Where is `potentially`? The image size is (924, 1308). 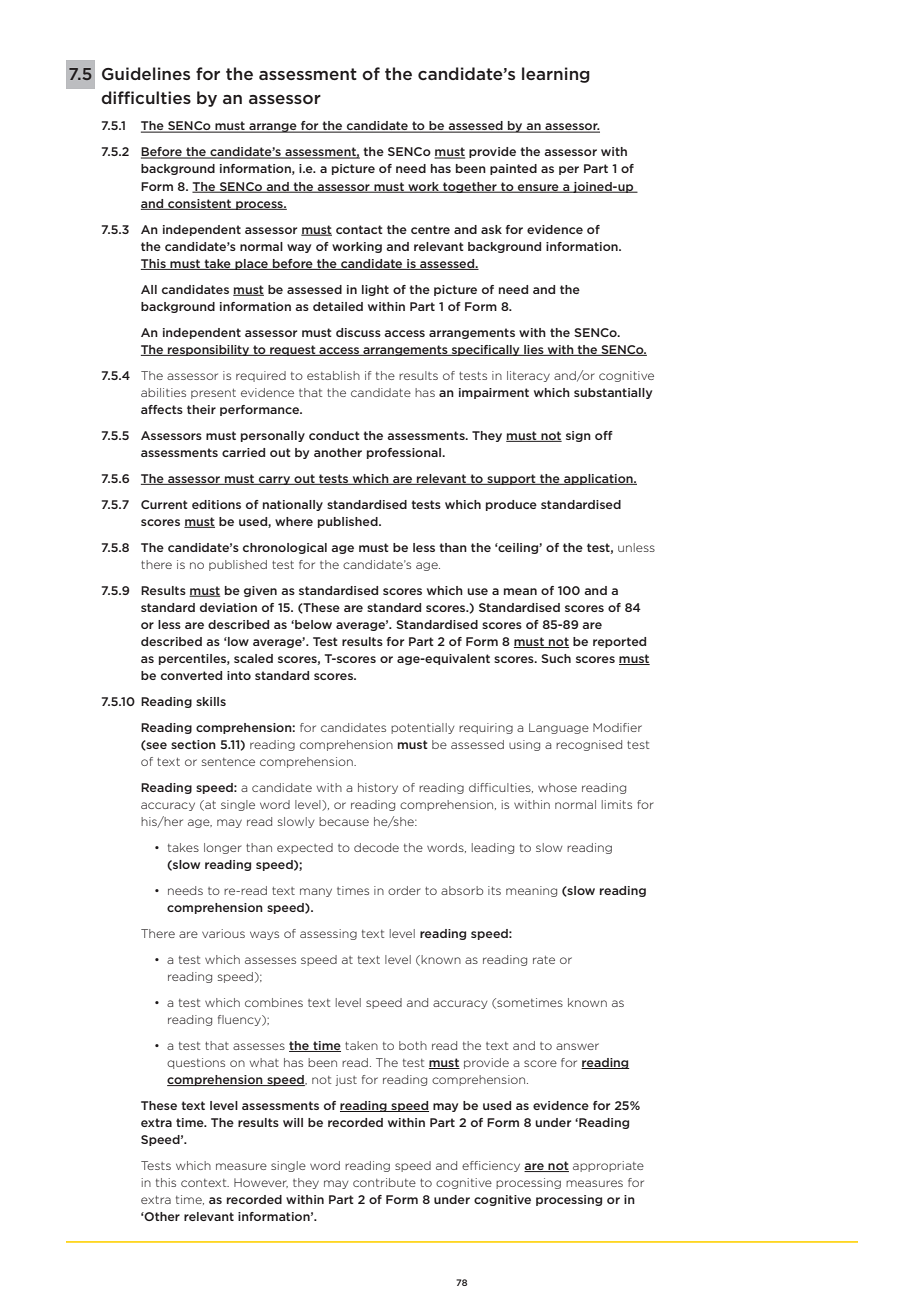
potentially is located at coordinates (422, 728).
